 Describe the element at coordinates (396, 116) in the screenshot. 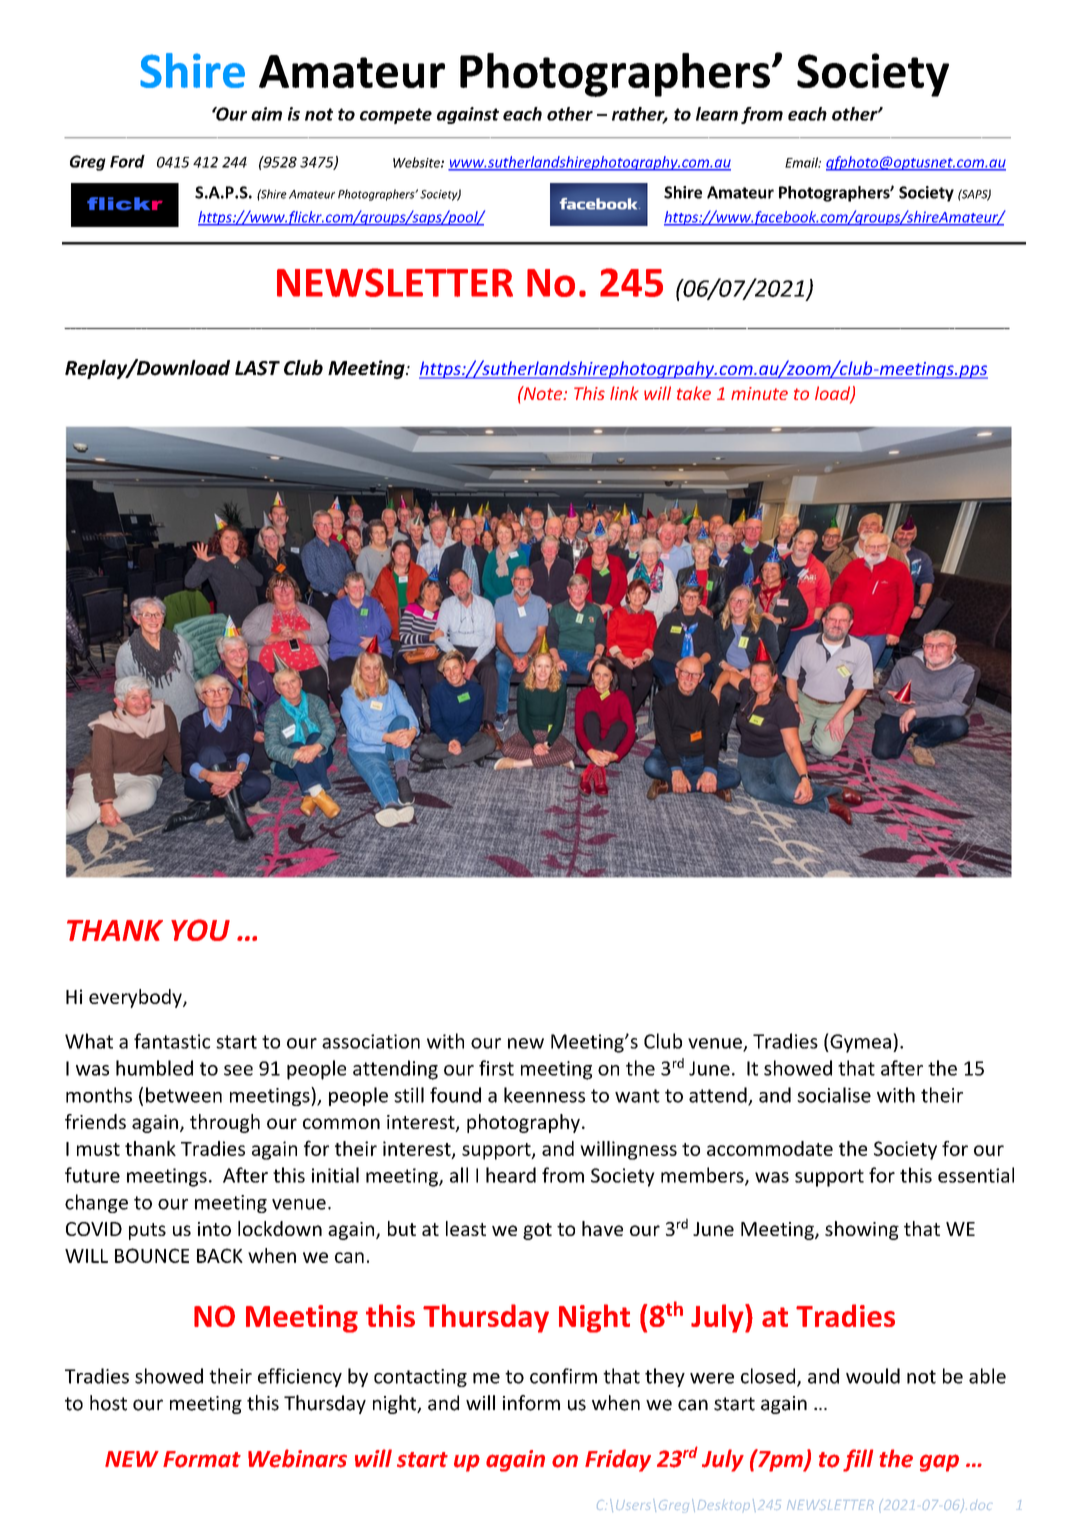

I see `compete` at that location.
